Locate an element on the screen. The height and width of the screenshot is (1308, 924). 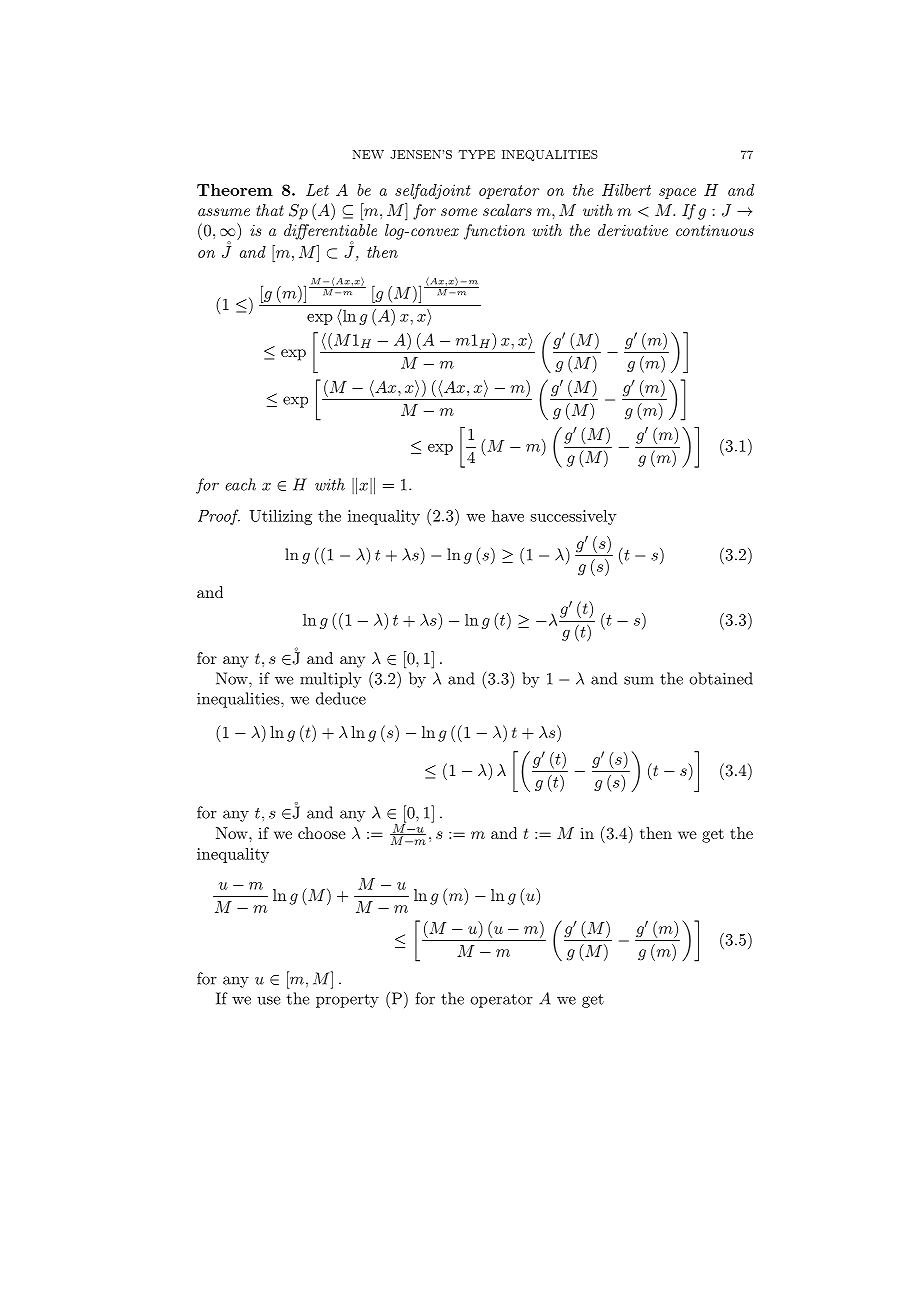
TYPE is located at coordinates (476, 154).
